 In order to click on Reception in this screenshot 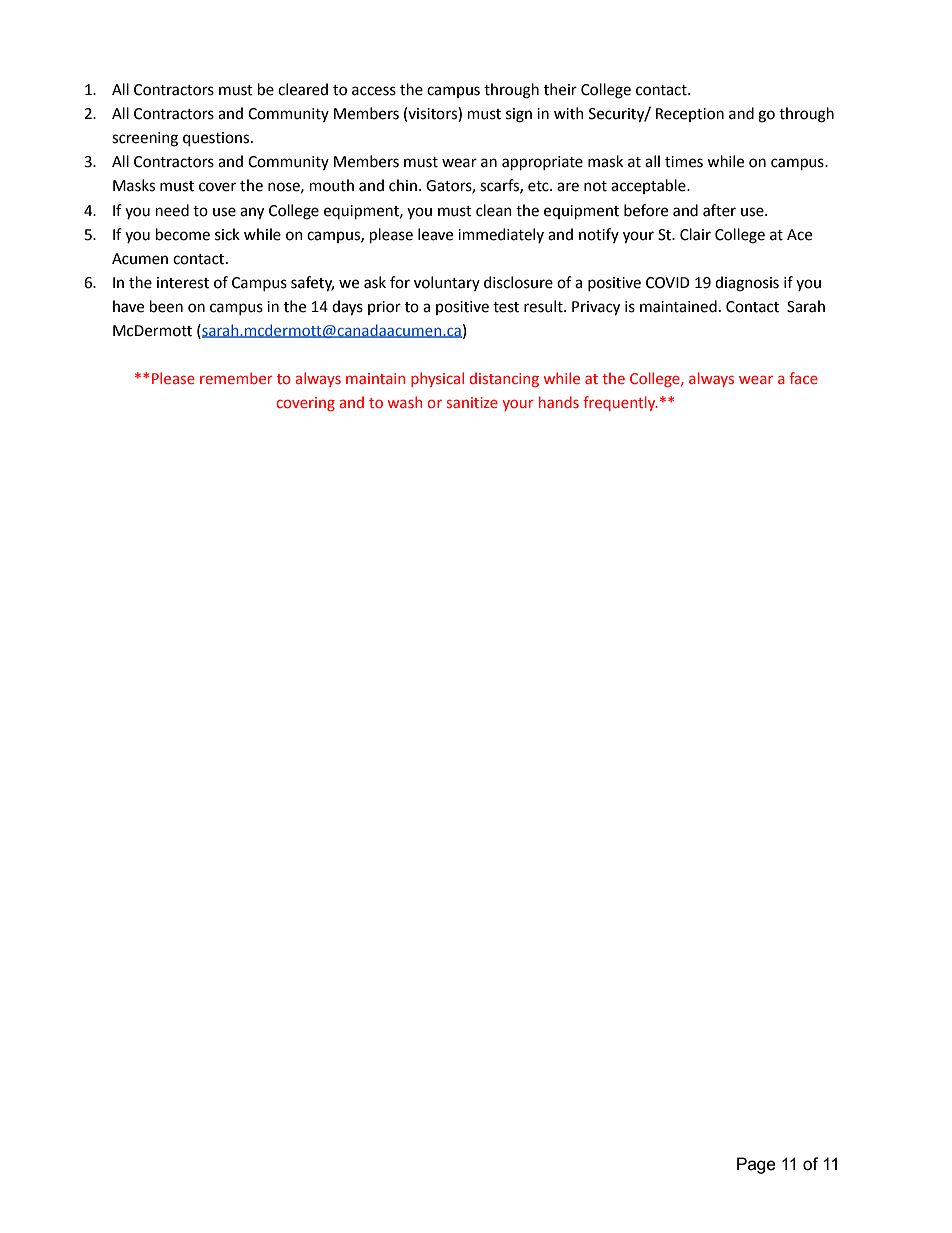, I will do `click(690, 115)`.
